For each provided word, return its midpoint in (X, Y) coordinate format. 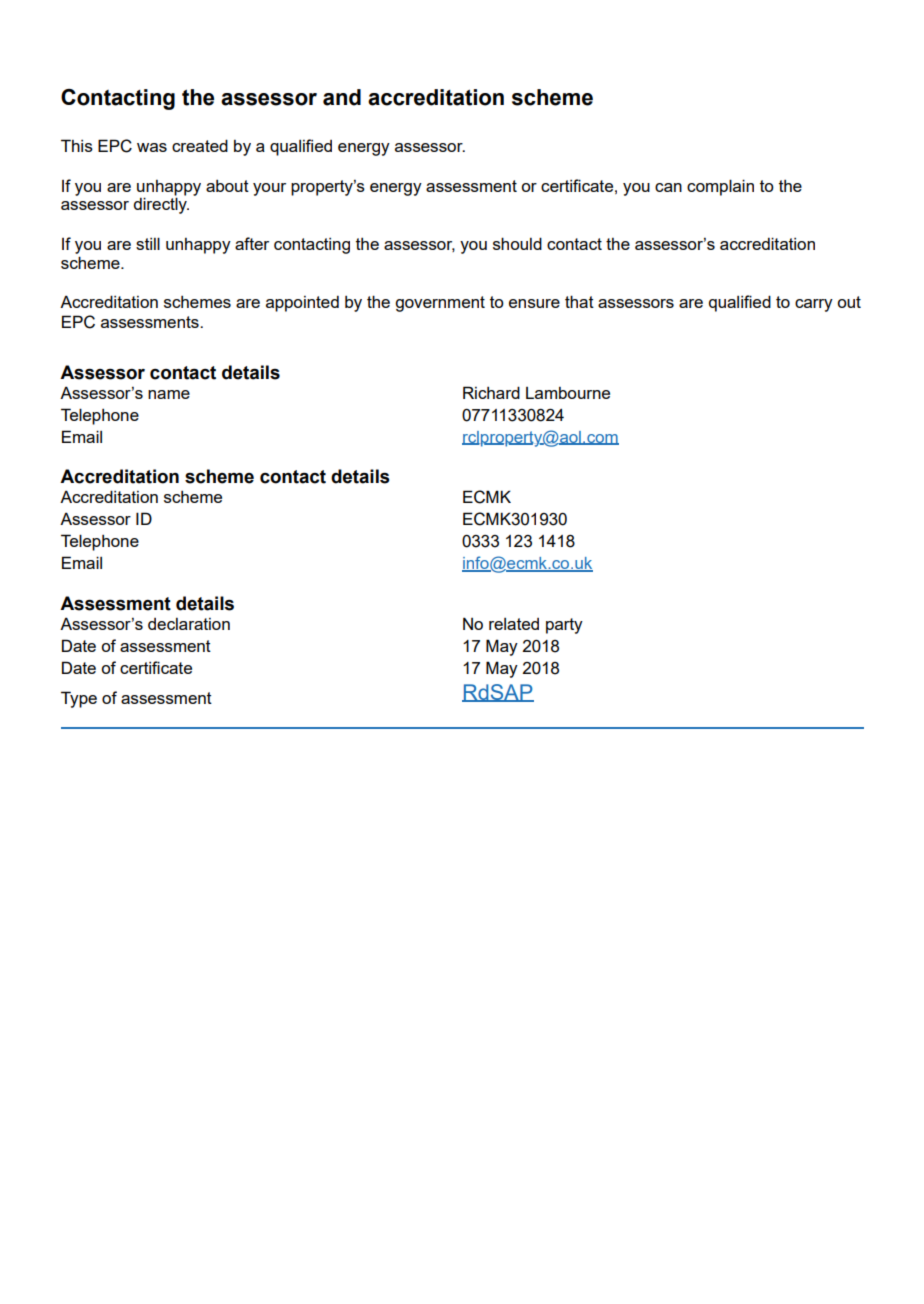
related (514, 624)
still (148, 243)
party (564, 626)
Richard (491, 392)
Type (79, 699)
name (169, 394)
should (517, 243)
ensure (534, 303)
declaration (189, 624)
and (342, 97)
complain (720, 187)
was (152, 147)
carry (814, 305)
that (579, 301)
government (440, 304)
